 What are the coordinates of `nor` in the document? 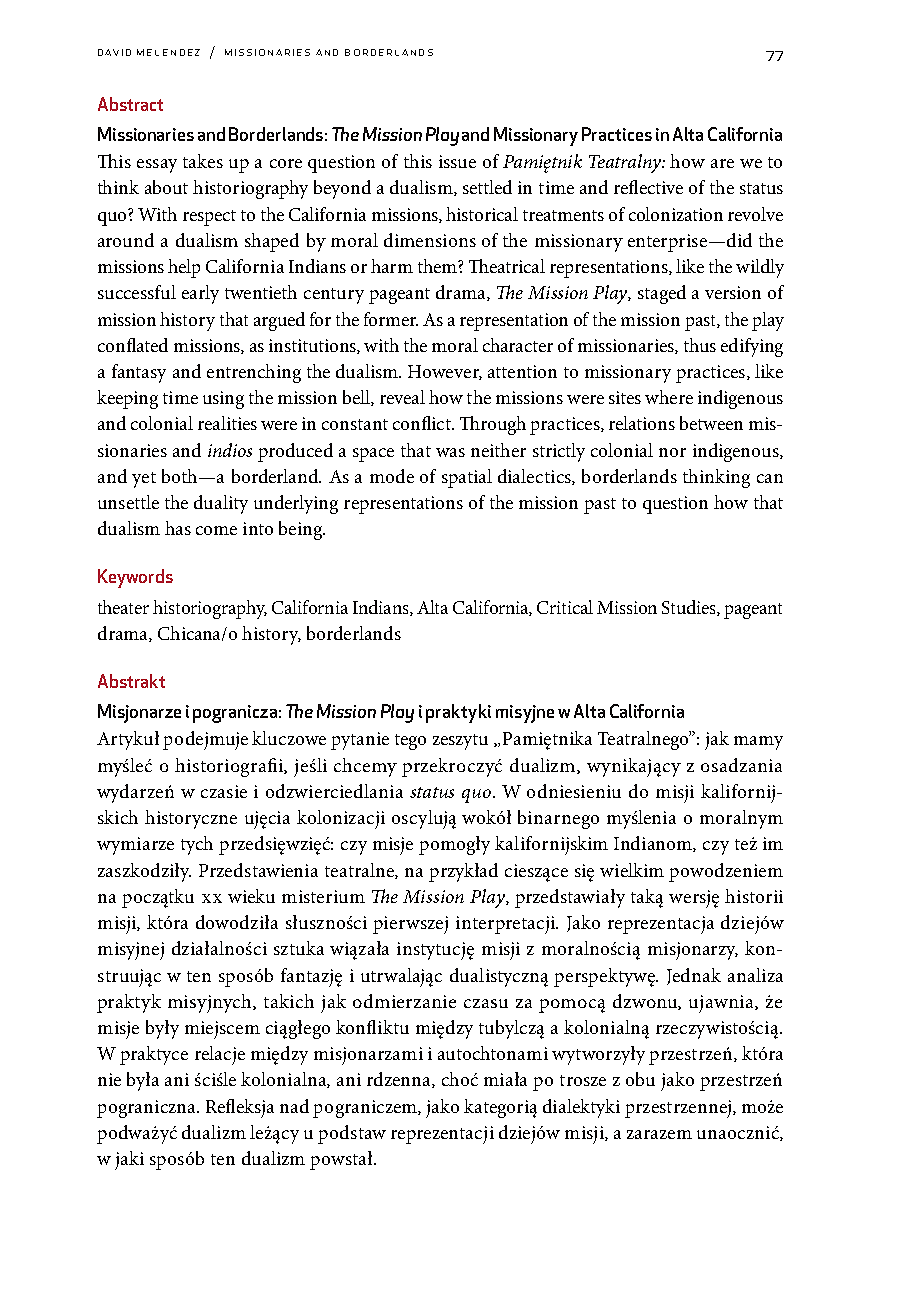 It's located at (672, 452).
